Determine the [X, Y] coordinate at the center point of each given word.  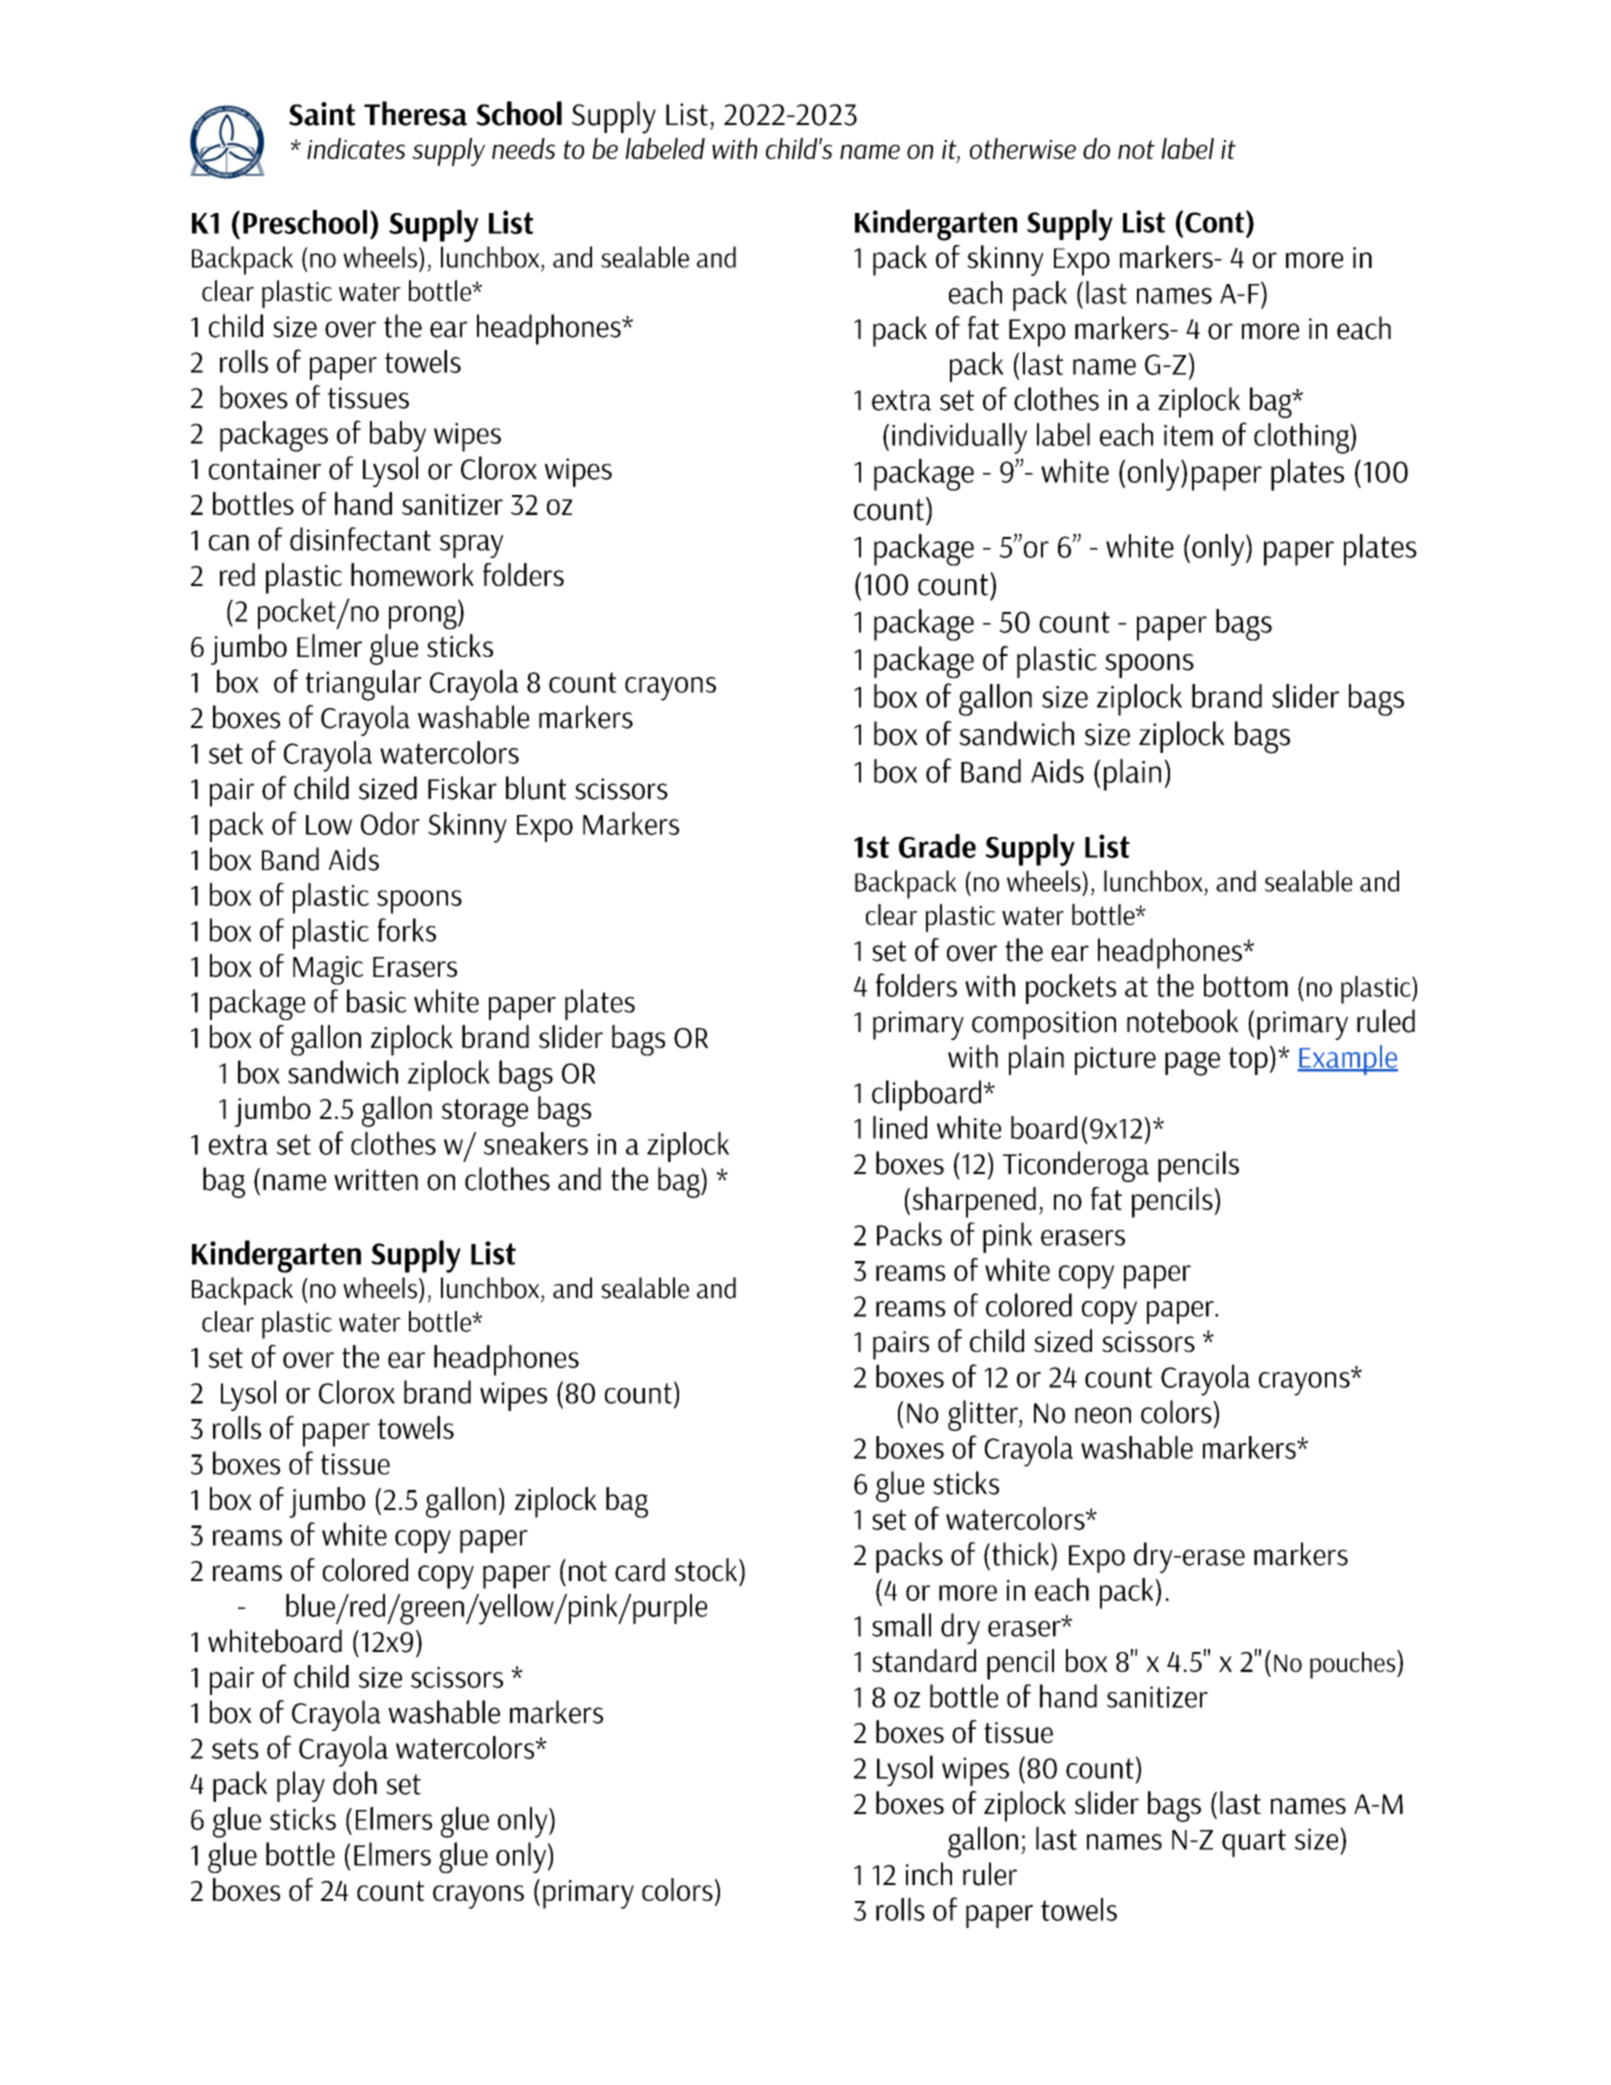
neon [1103, 1415]
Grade [937, 846]
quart [1254, 1843]
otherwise [1023, 148]
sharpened [974, 1202]
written [376, 1180]
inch [929, 1874]
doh [355, 1783]
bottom [1246, 985]
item [1188, 435]
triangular [364, 685]
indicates [356, 148]
